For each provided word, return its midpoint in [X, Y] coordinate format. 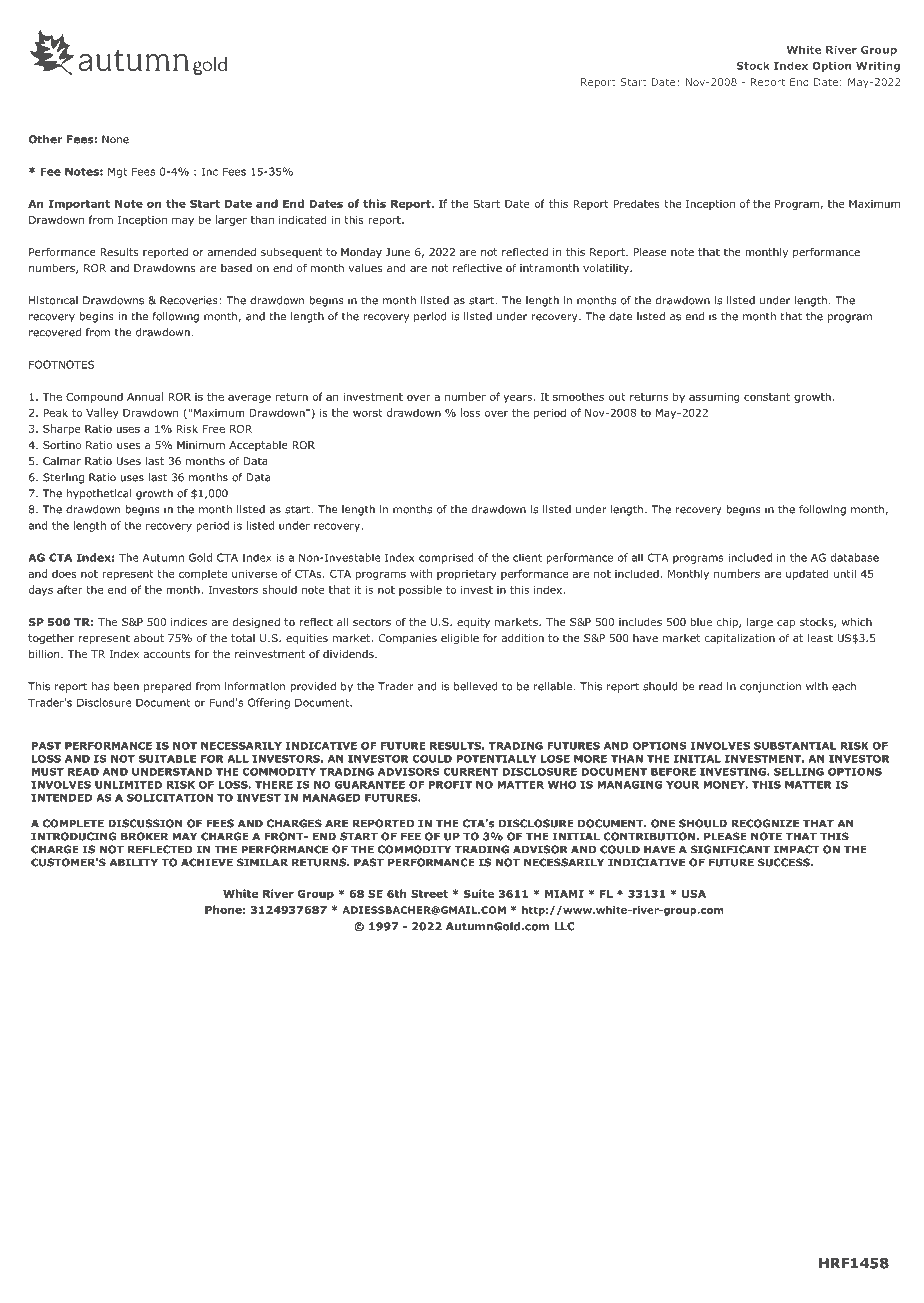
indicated [303, 219]
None [115, 139]
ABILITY [134, 862]
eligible [460, 639]
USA [694, 894]
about [149, 638]
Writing [878, 66]
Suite [479, 893]
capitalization [740, 639]
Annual [145, 396]
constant [767, 397]
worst [367, 413]
